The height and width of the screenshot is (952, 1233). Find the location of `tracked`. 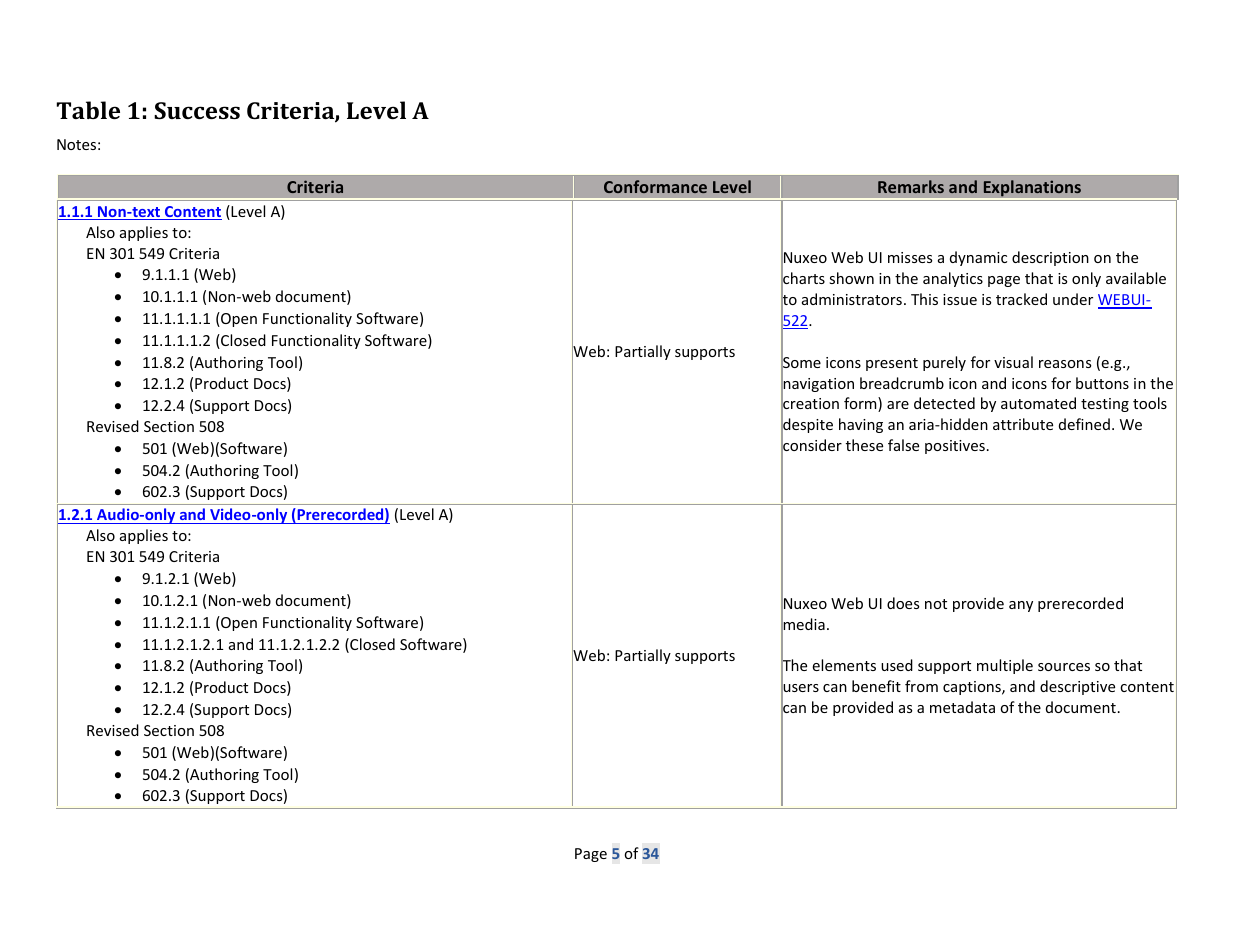

tracked is located at coordinates (1021, 299).
